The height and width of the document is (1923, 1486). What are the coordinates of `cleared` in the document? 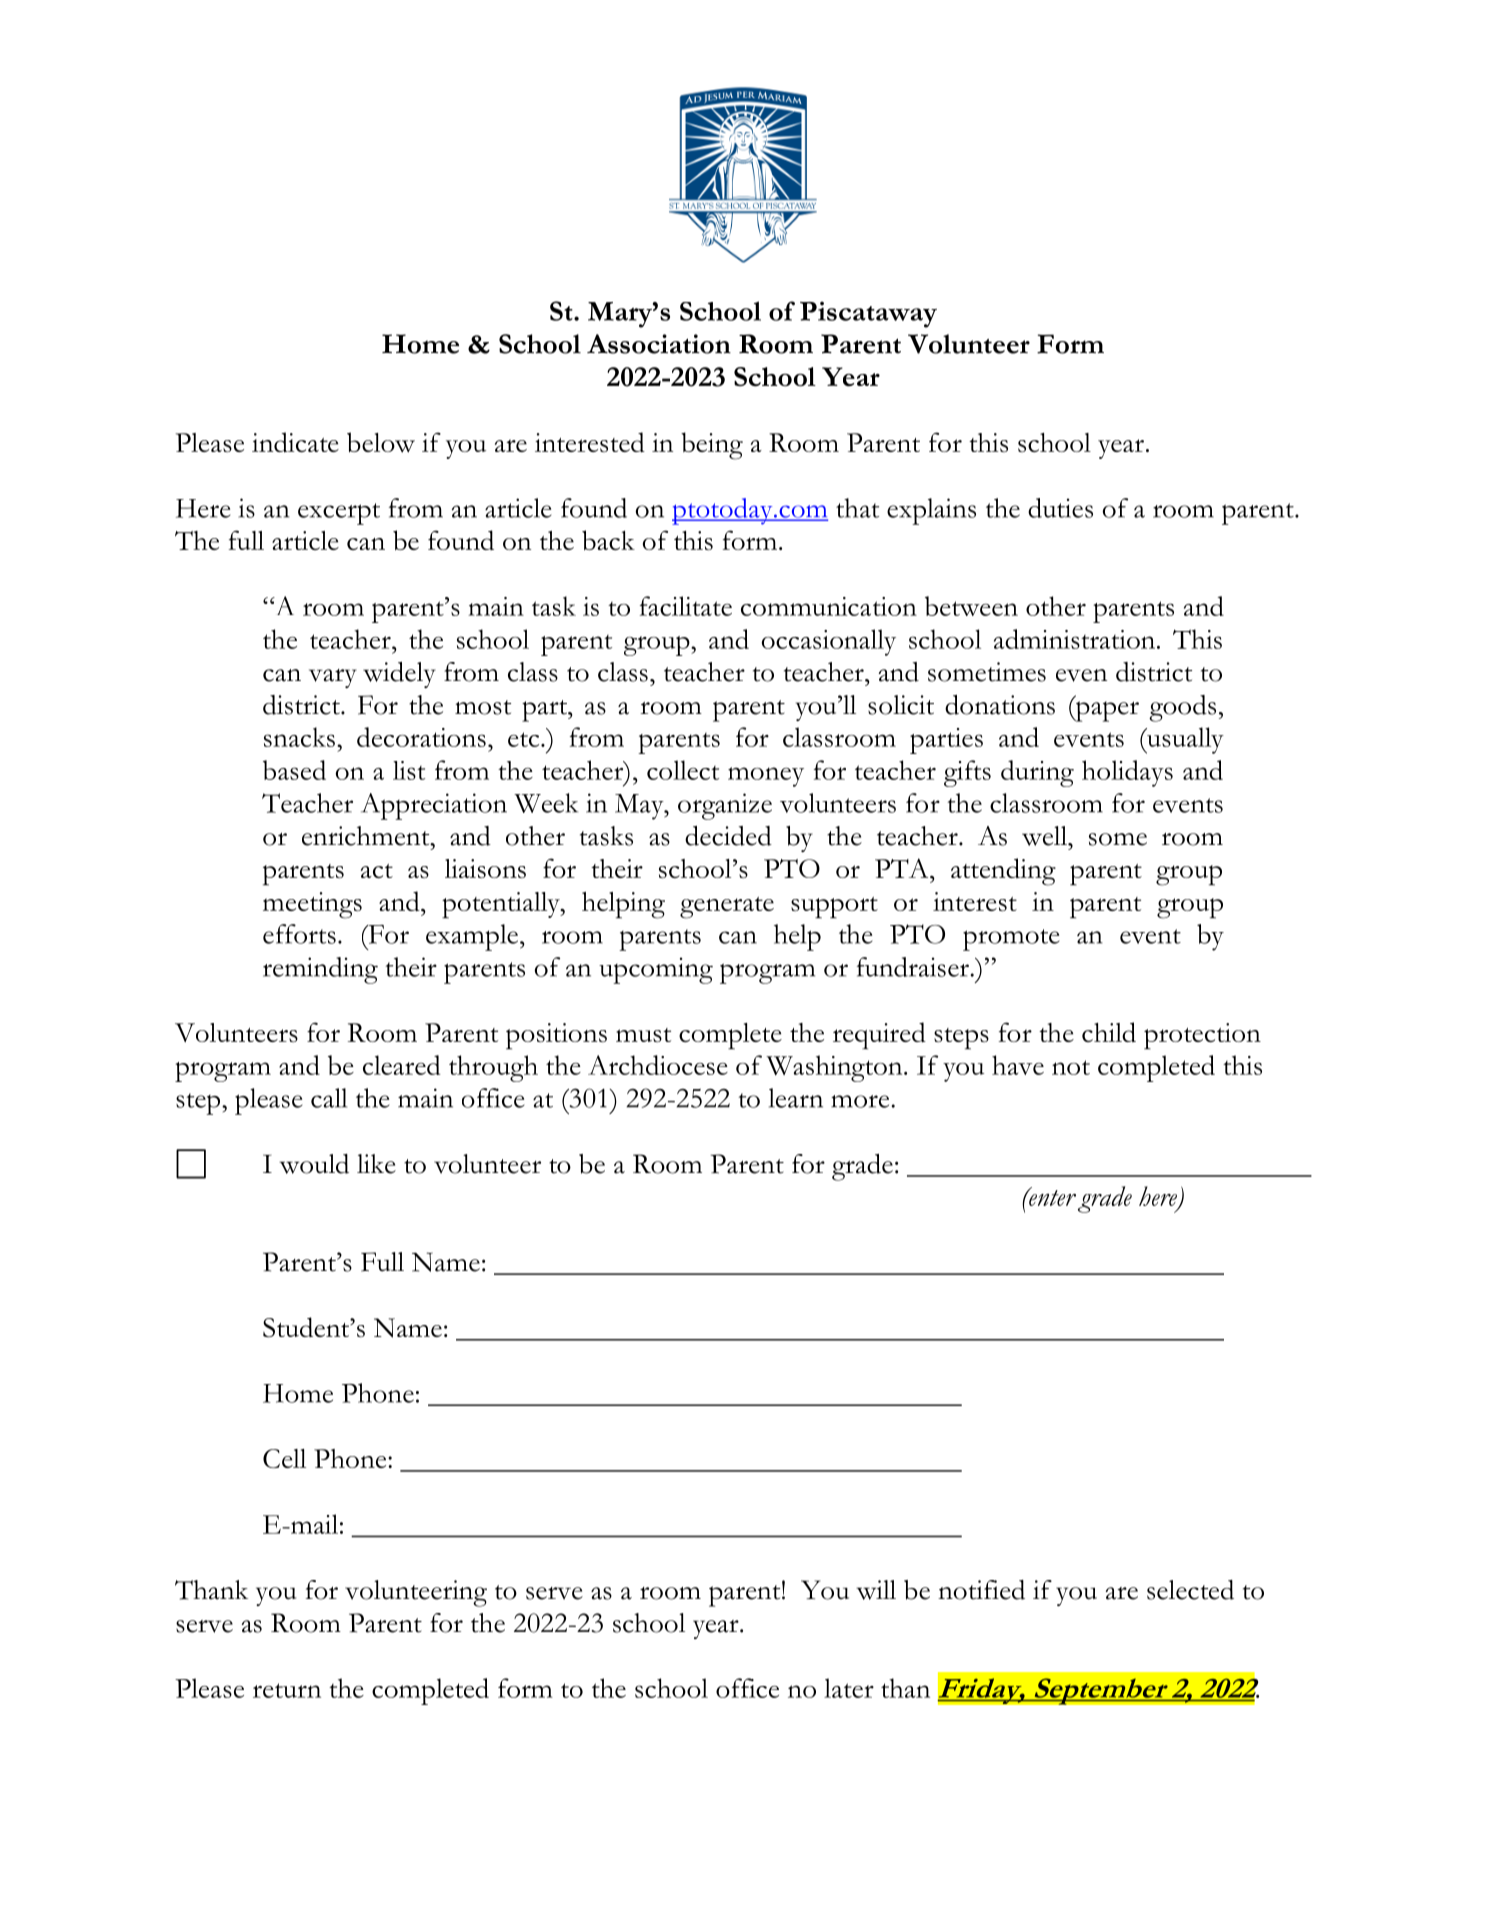 It's located at (401, 1065).
